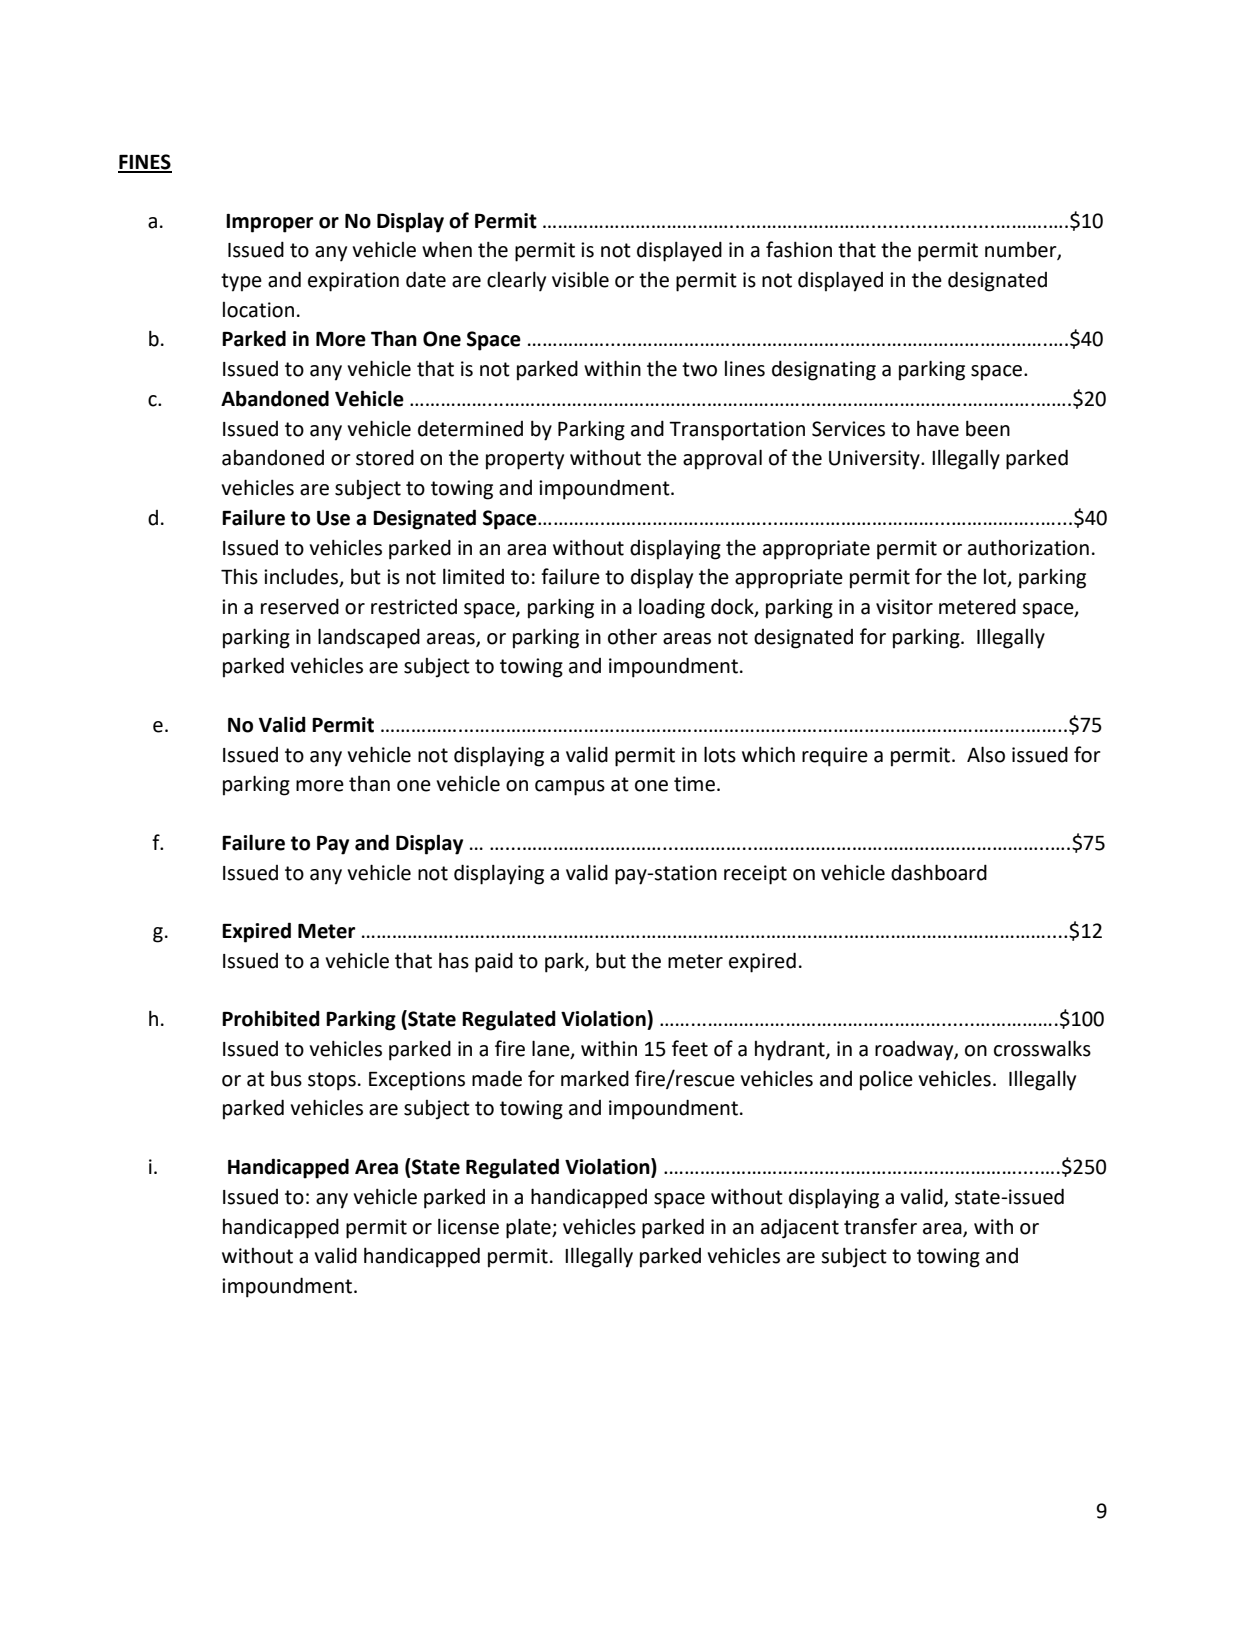  What do you see at coordinates (269, 223) in the screenshot?
I see `Improper` at bounding box center [269, 223].
